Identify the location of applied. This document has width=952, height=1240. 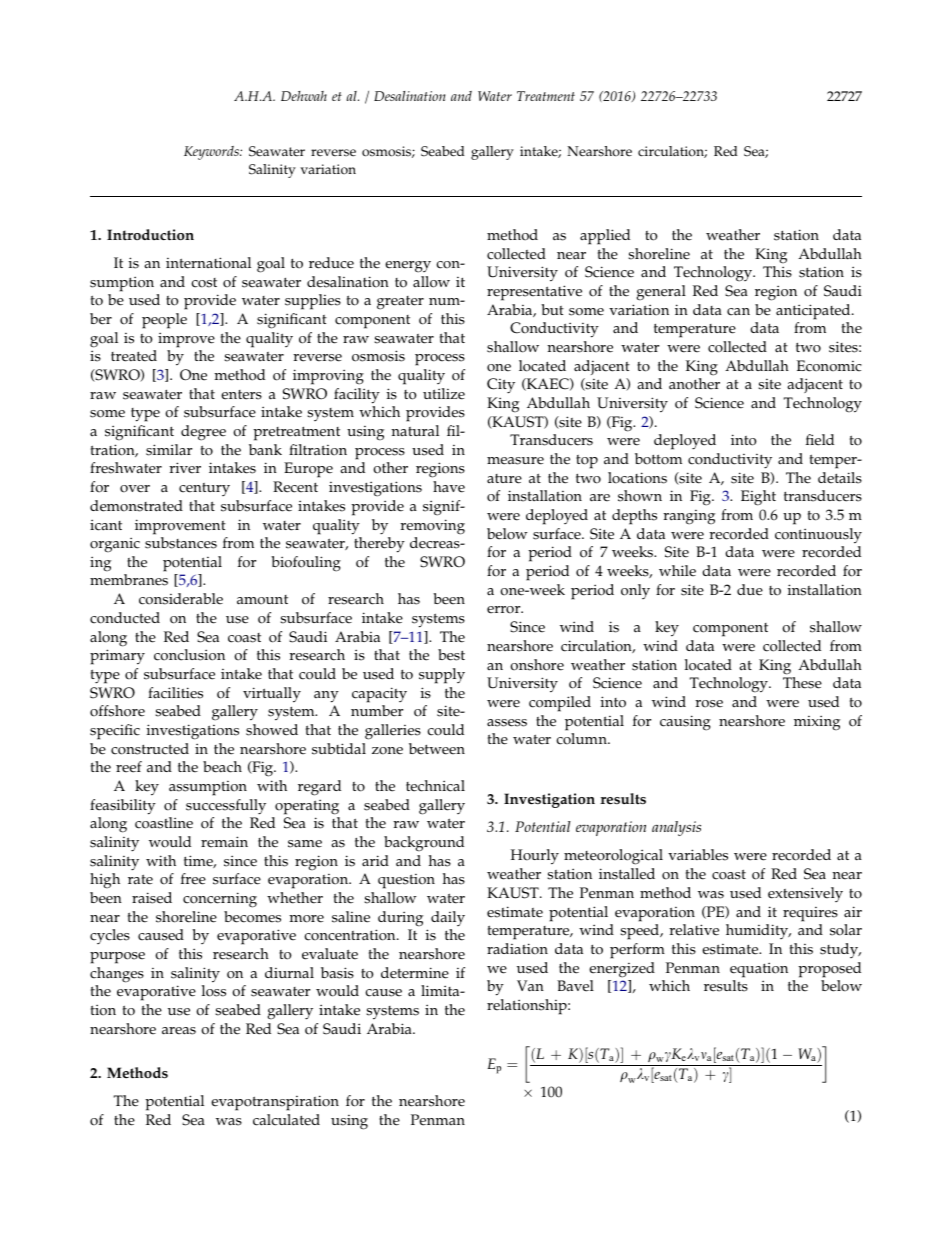
(605, 237).
